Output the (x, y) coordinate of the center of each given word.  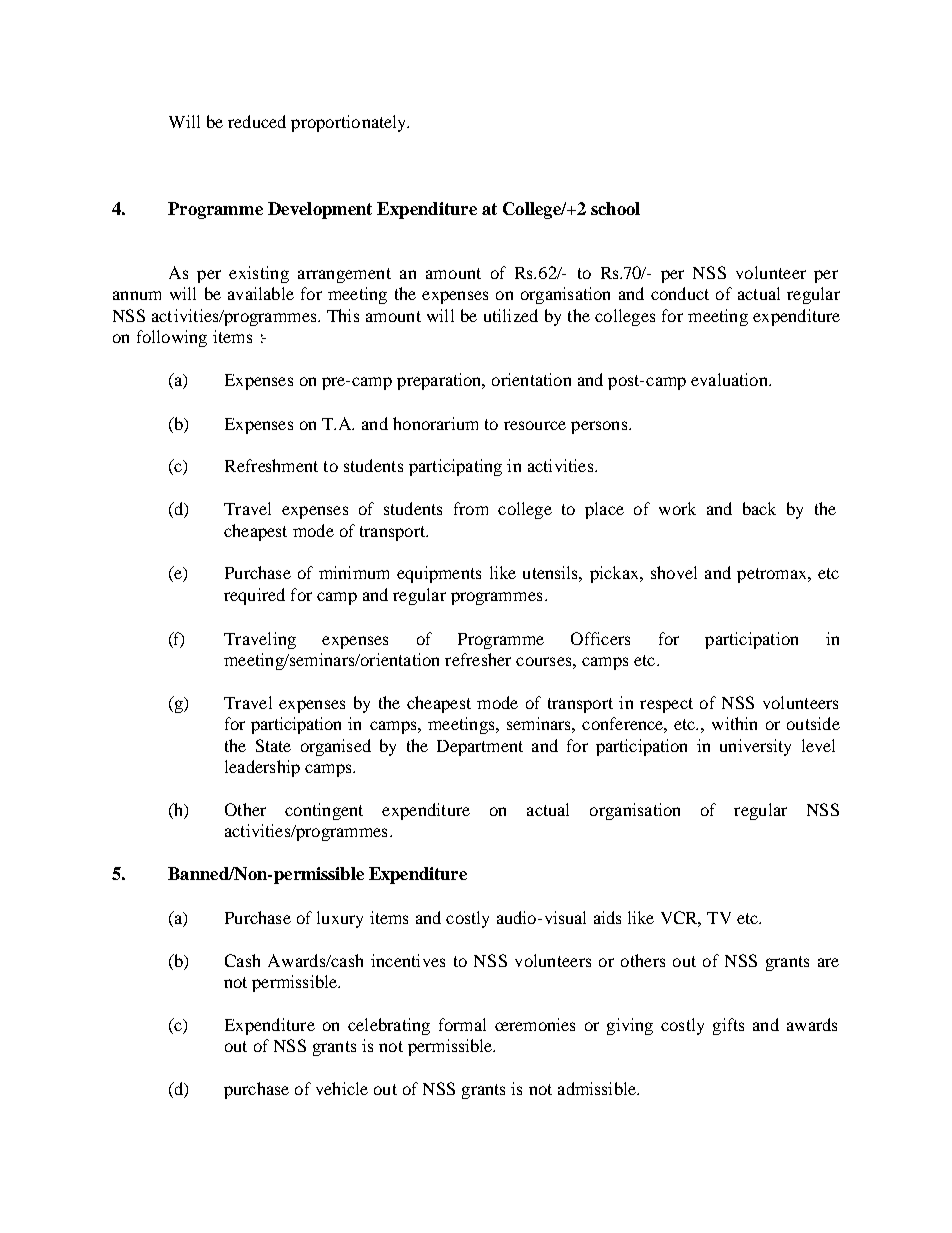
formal (462, 1024)
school (615, 208)
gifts (728, 1026)
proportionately (349, 123)
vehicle (342, 1088)
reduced (257, 121)
